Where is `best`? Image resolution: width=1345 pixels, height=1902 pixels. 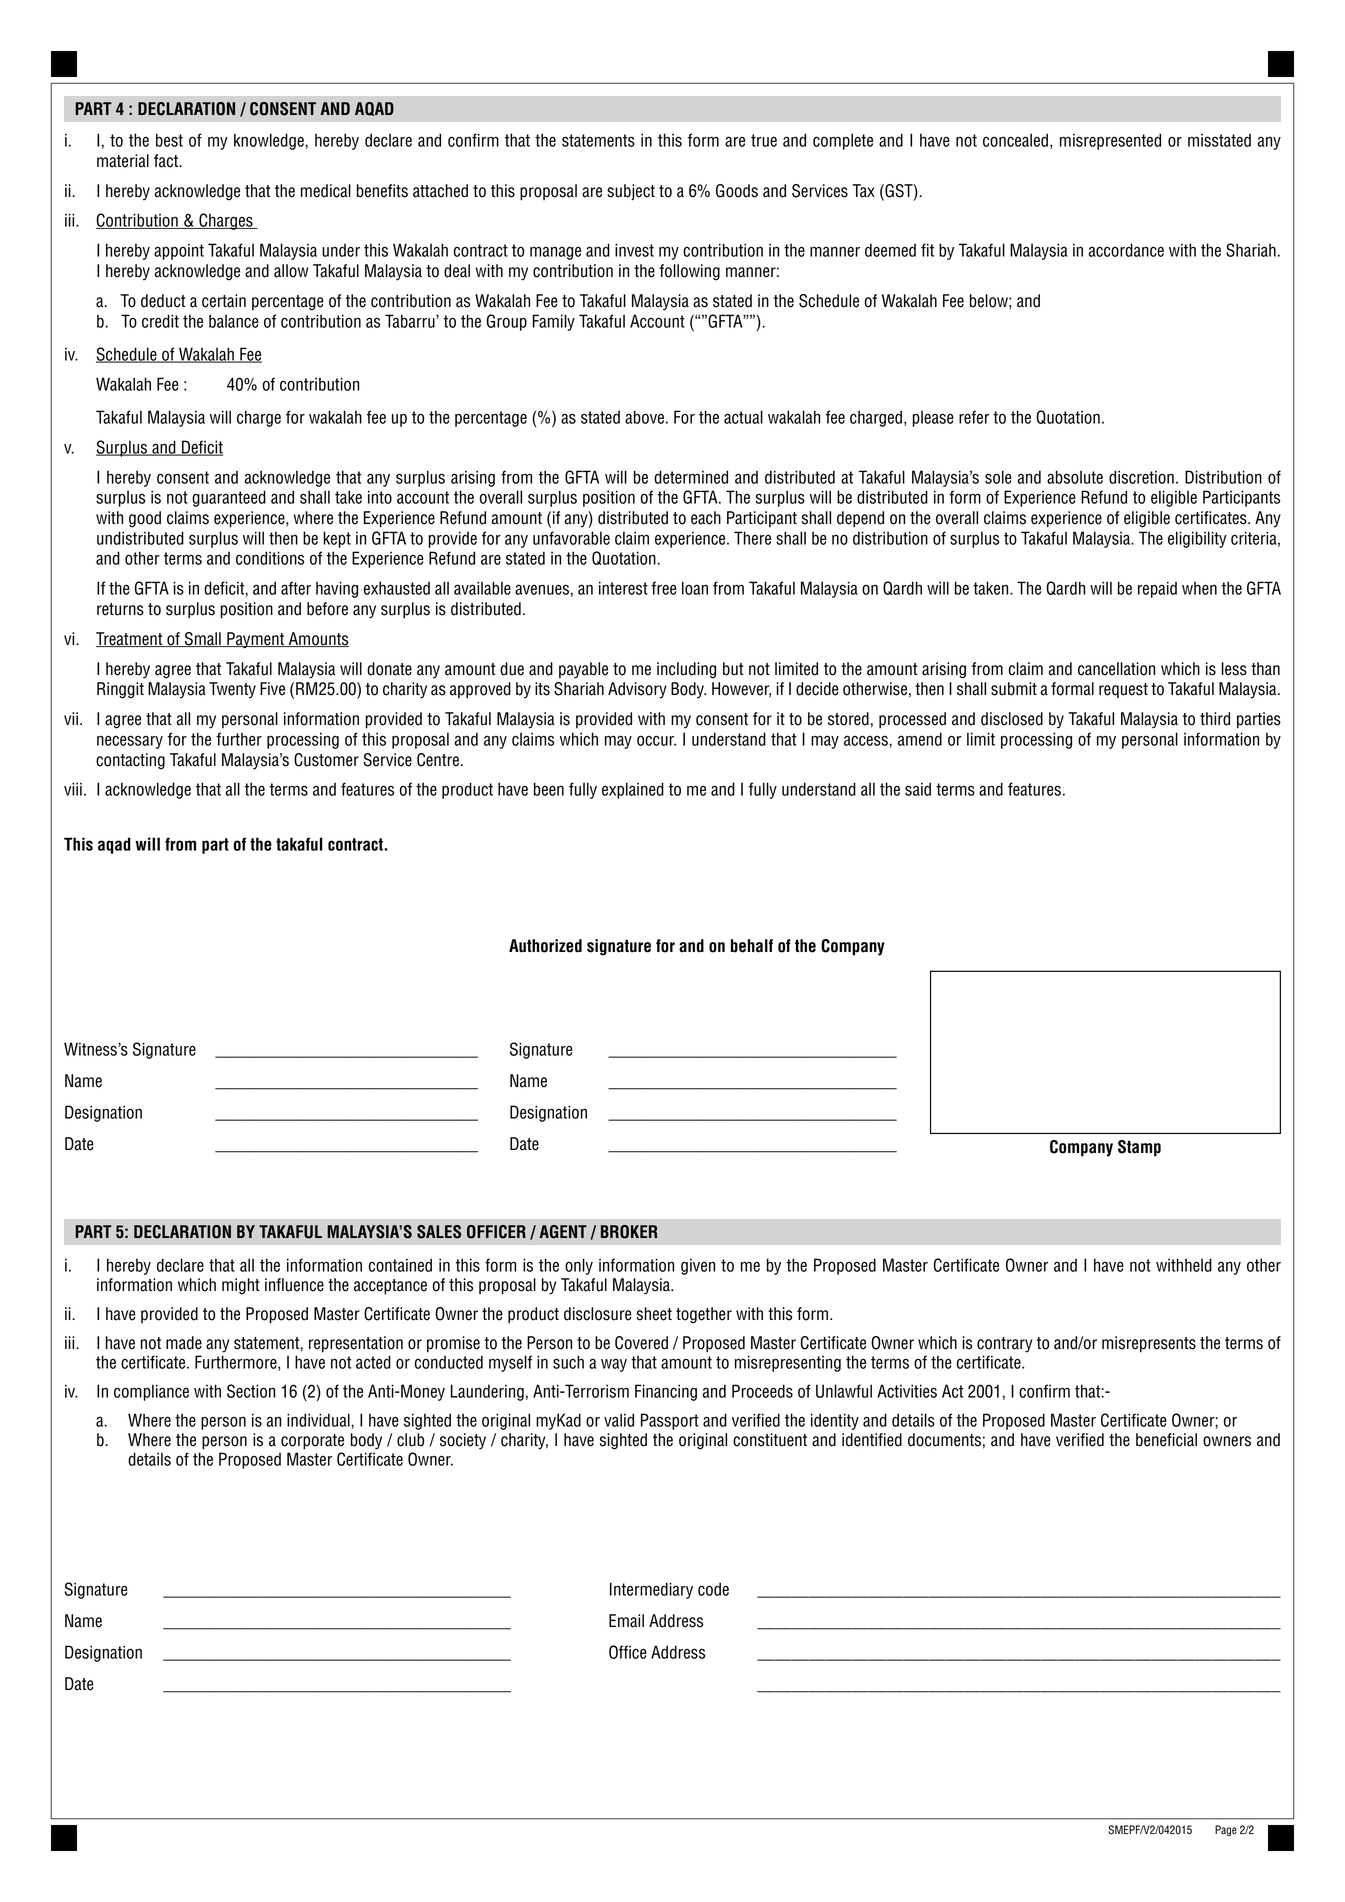
best is located at coordinates (169, 140).
